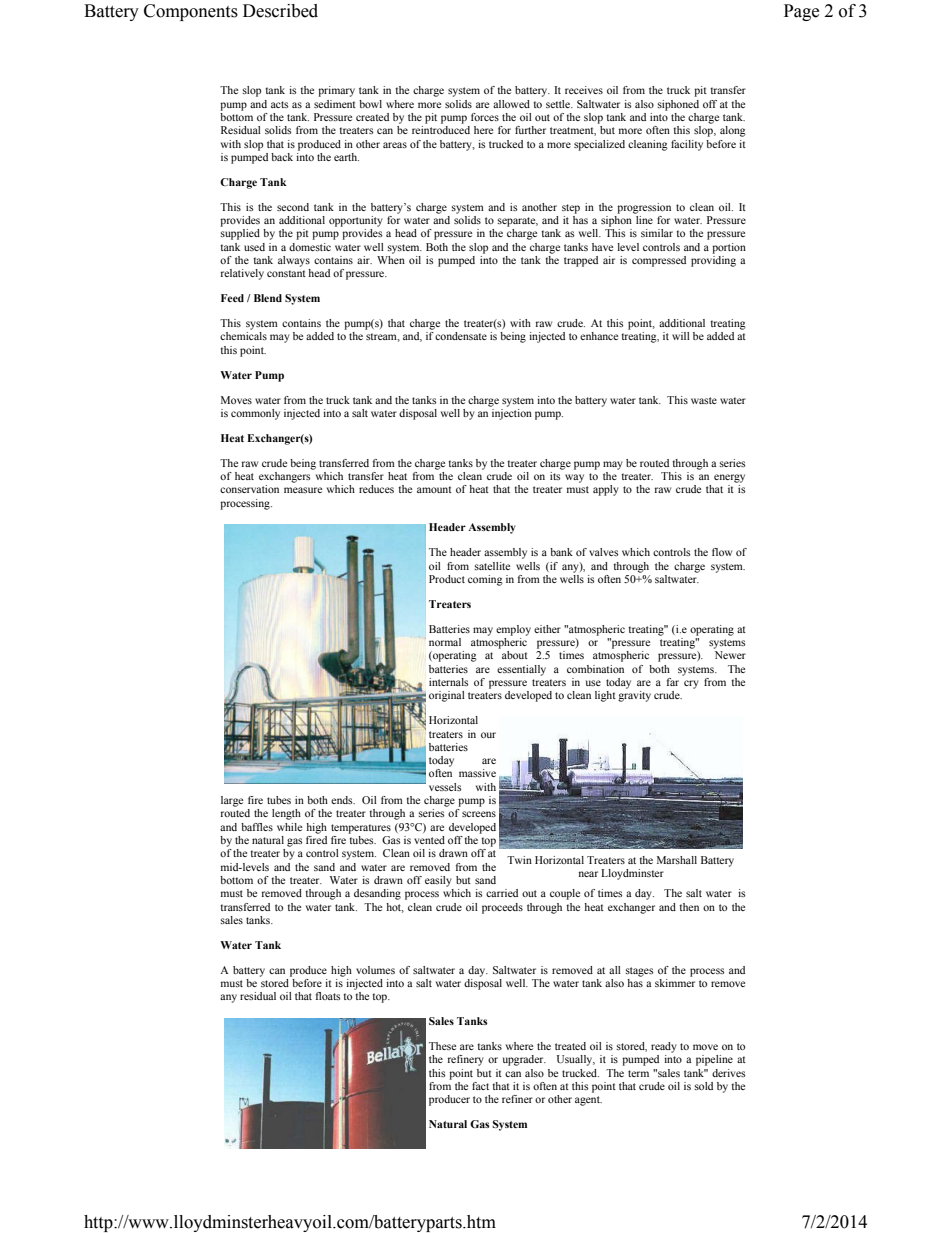 The width and height of the screenshot is (952, 1233). Describe the element at coordinates (801, 12) in the screenshot. I see `Page` at that location.
